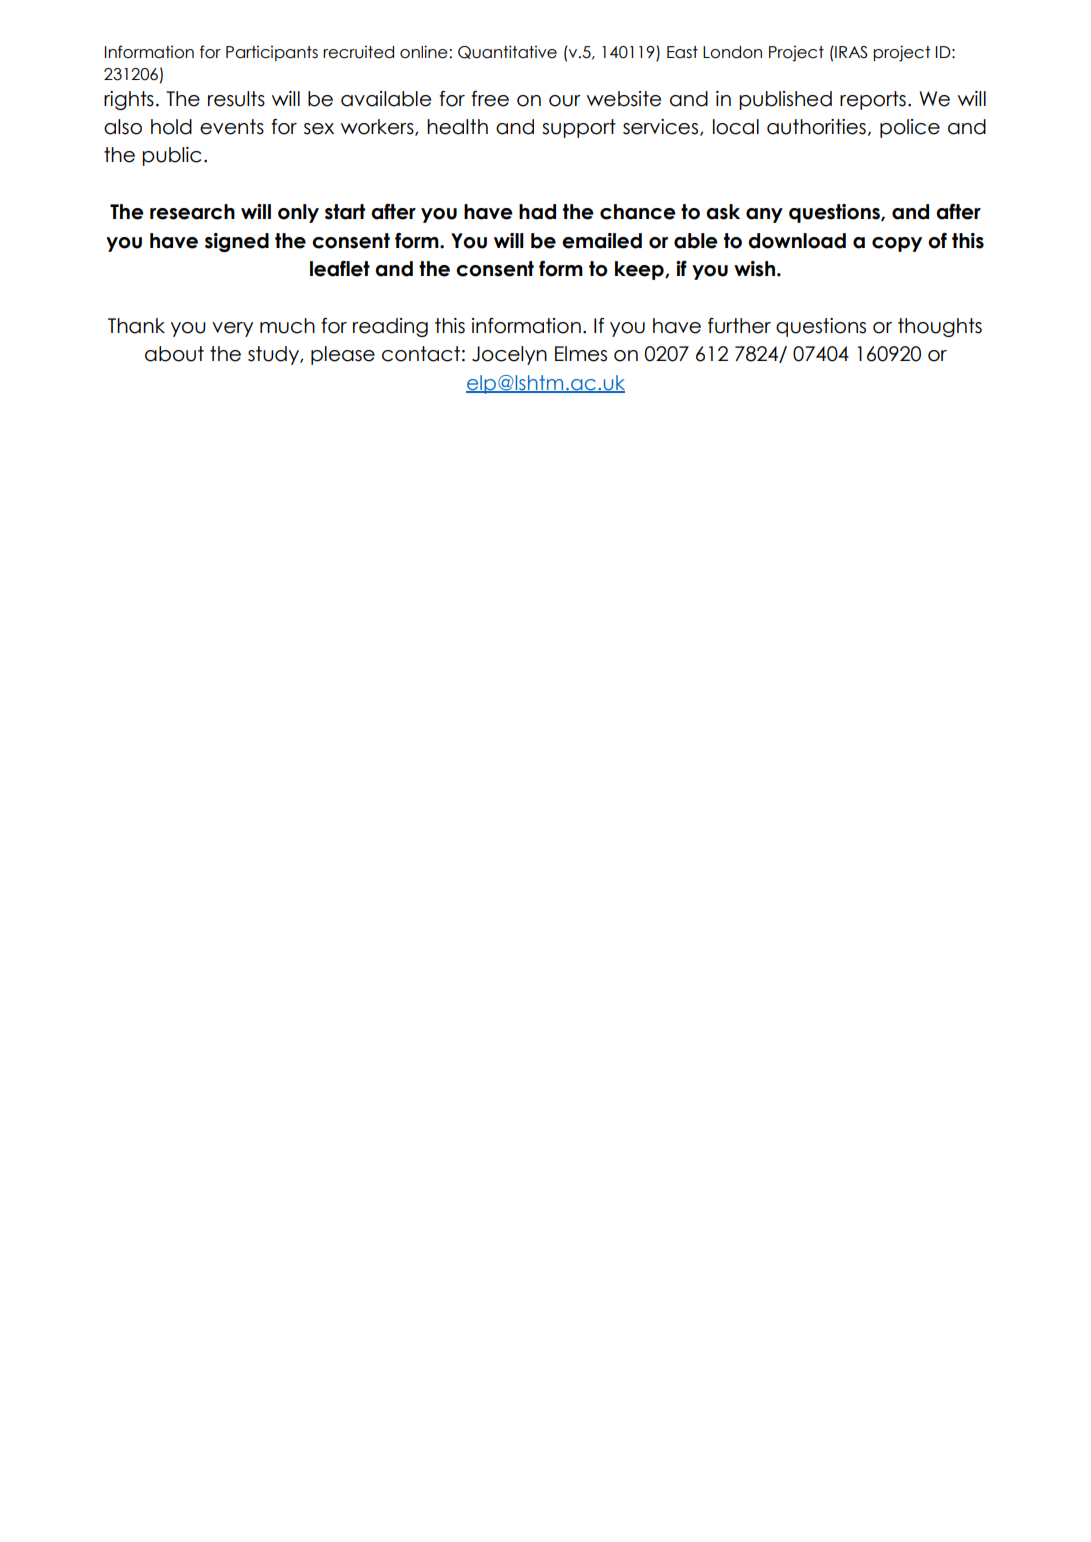  Describe the element at coordinates (232, 127) in the image. I see `events` at that location.
